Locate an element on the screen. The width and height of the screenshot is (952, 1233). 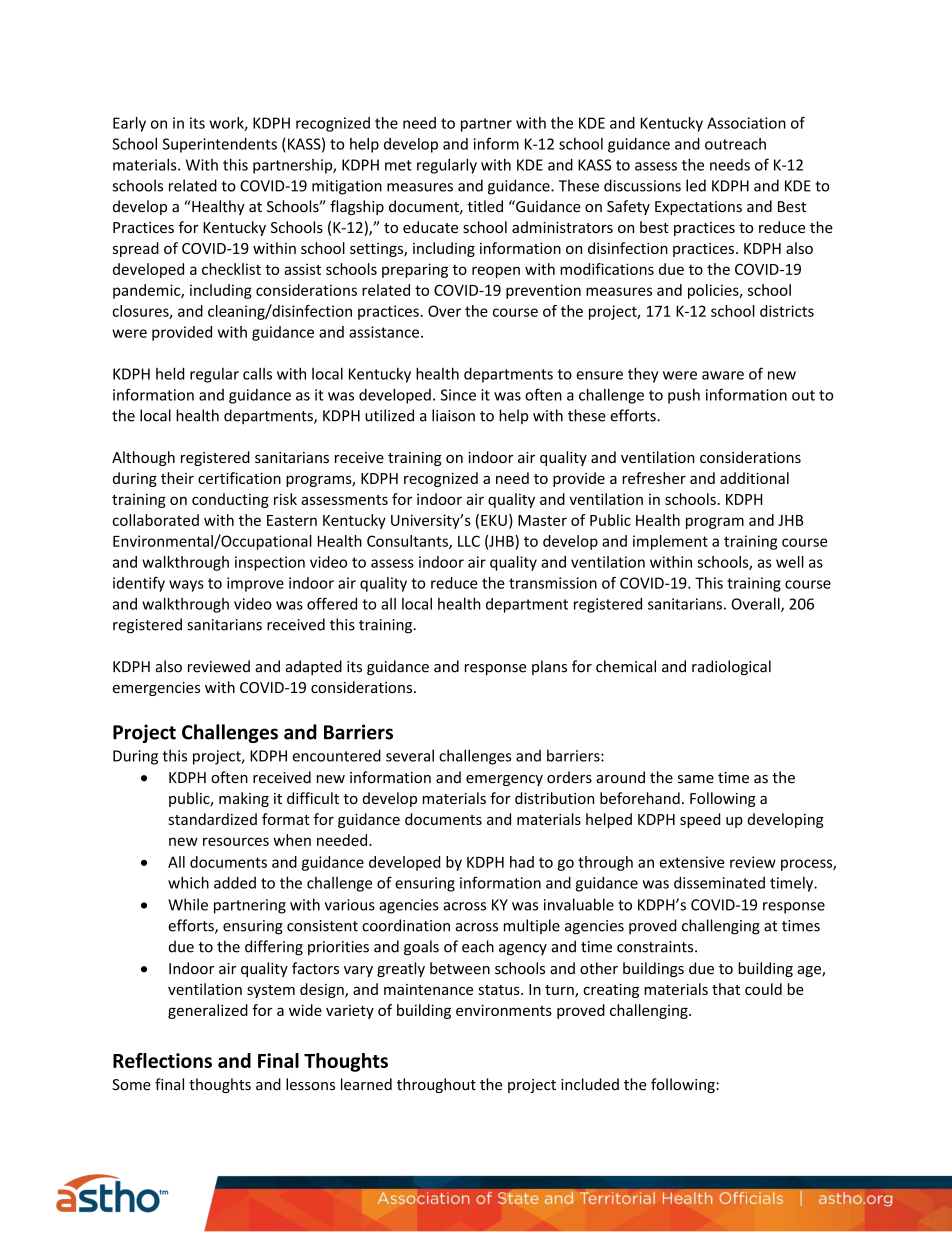
met is located at coordinates (398, 165).
